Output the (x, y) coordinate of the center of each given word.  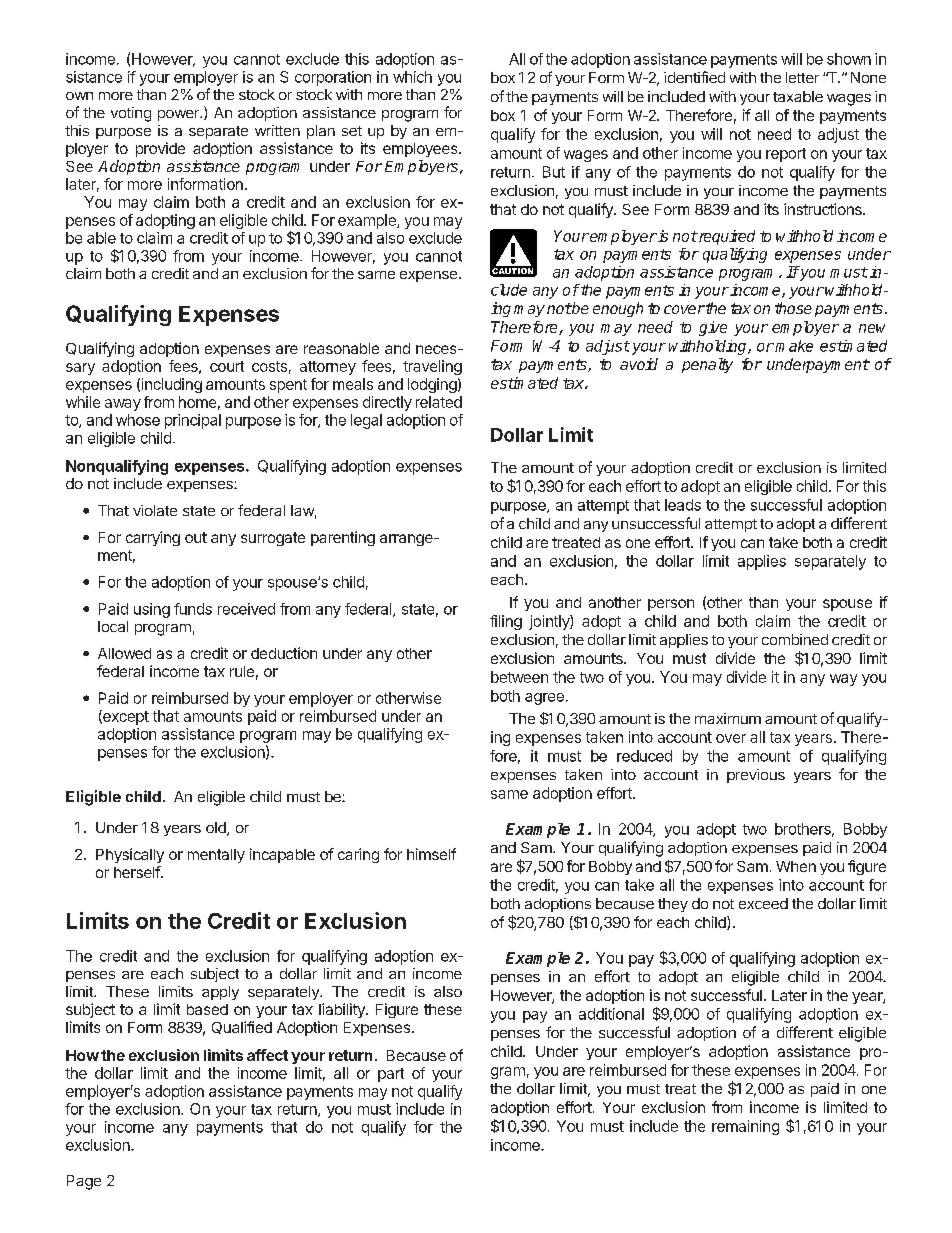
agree (544, 699)
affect (267, 1055)
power (179, 115)
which (412, 77)
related (439, 402)
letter (802, 77)
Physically (130, 855)
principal (193, 421)
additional (611, 1014)
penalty (707, 365)
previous (756, 776)
